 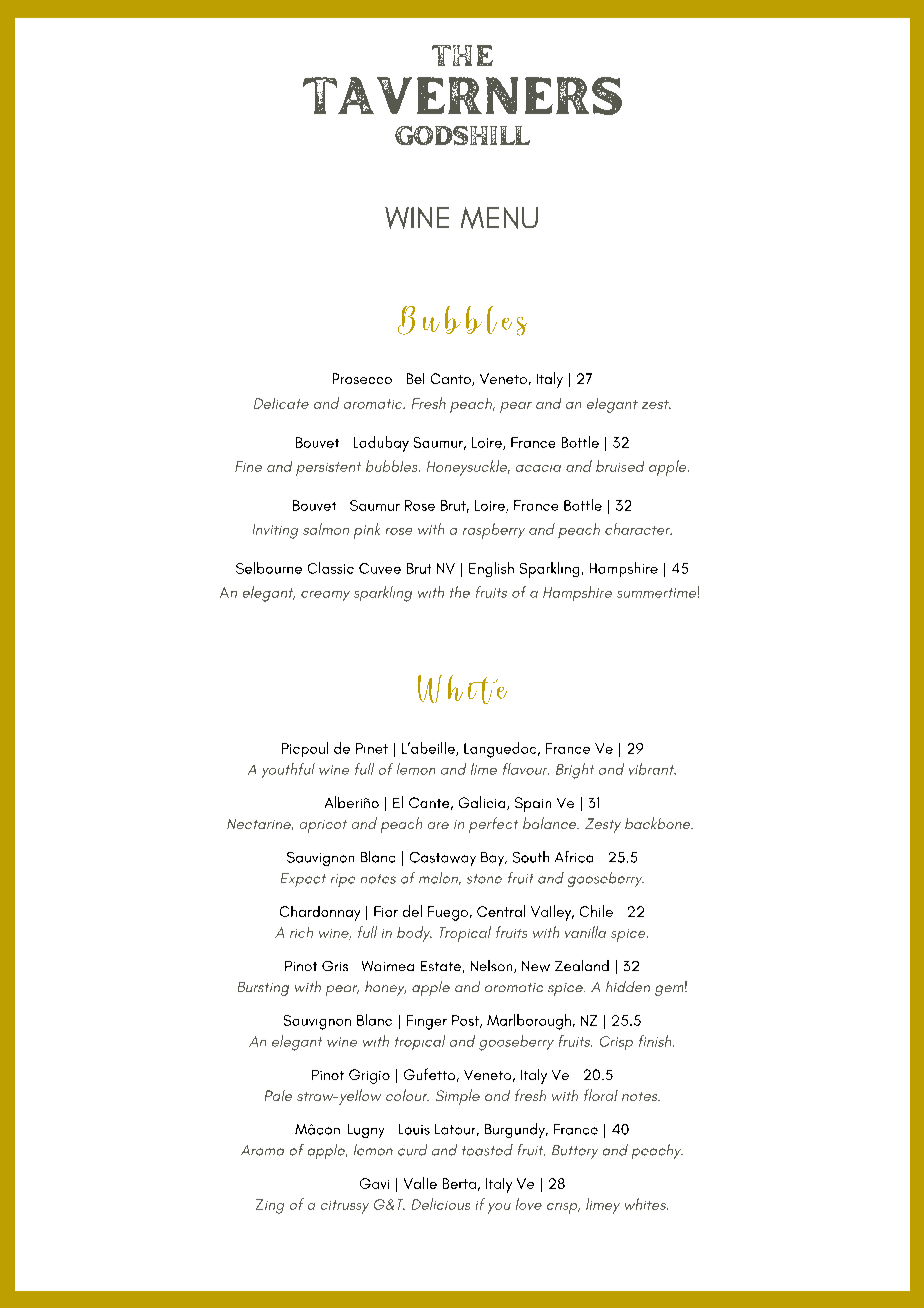 What do you see at coordinates (575, 771) in the screenshot?
I see `Bright` at bounding box center [575, 771].
